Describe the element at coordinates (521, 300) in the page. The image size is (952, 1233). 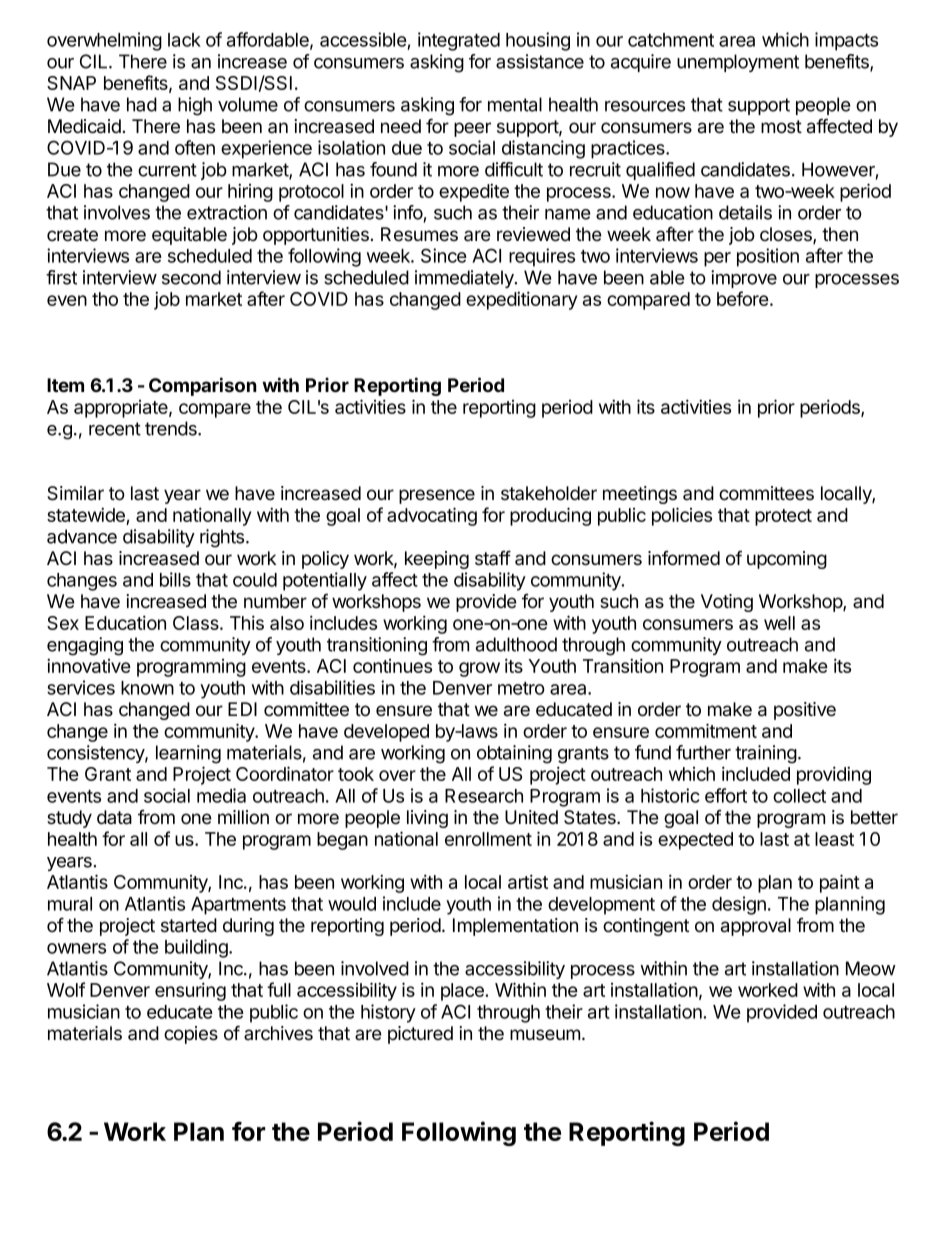
I see `expeditionary` at that location.
